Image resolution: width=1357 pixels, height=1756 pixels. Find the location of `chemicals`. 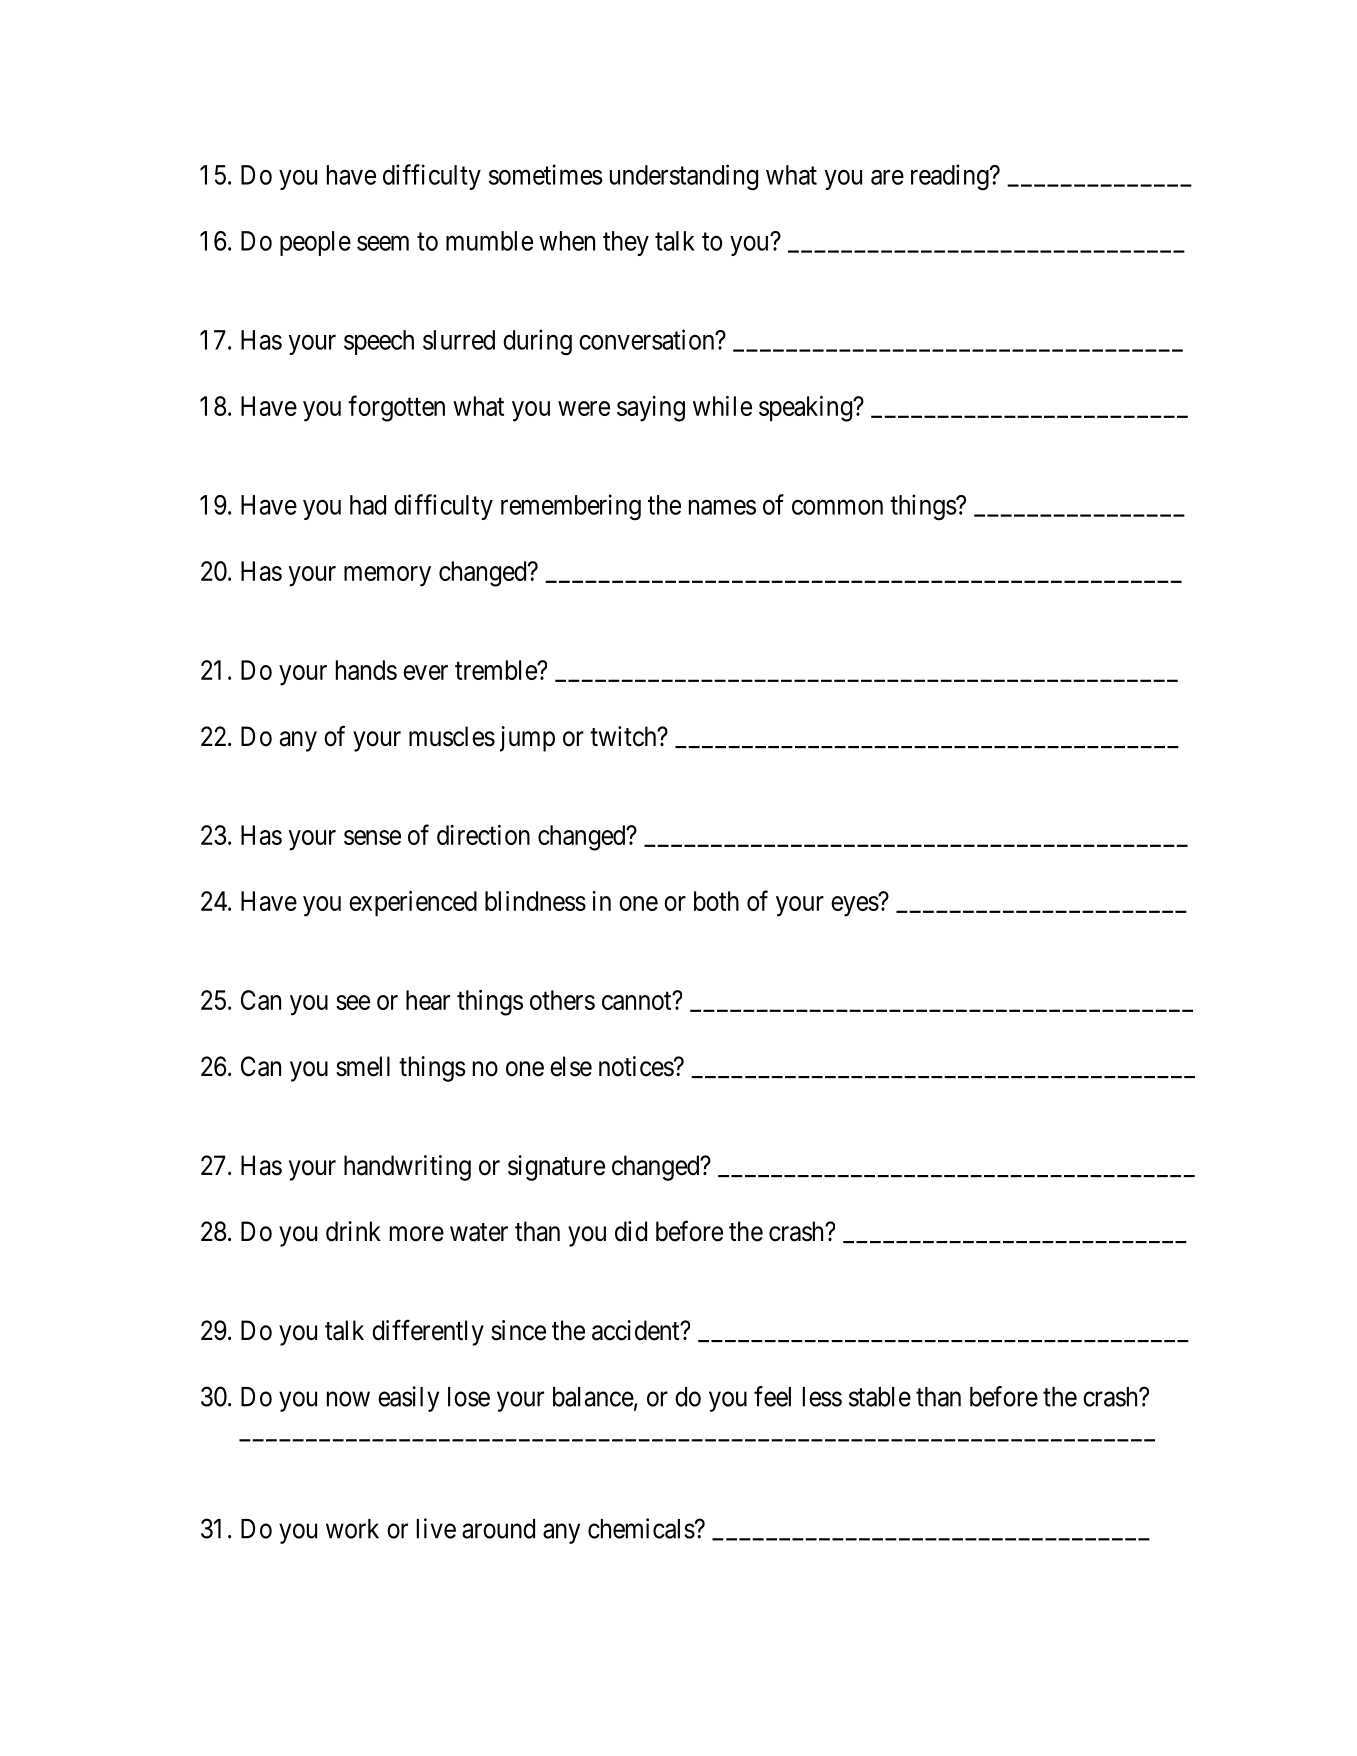

chemicals is located at coordinates (641, 1528).
